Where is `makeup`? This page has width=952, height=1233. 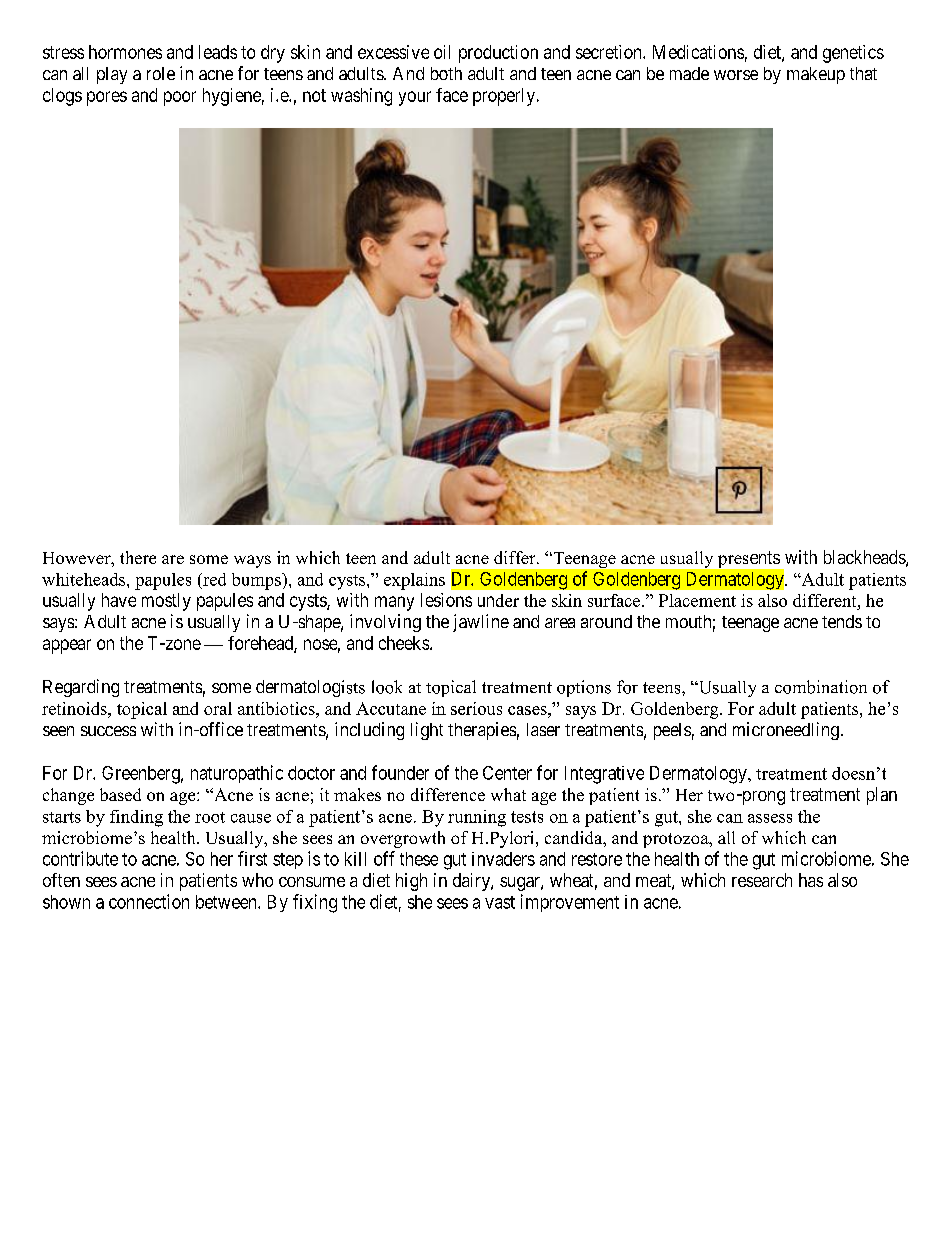 makeup is located at coordinates (816, 75).
